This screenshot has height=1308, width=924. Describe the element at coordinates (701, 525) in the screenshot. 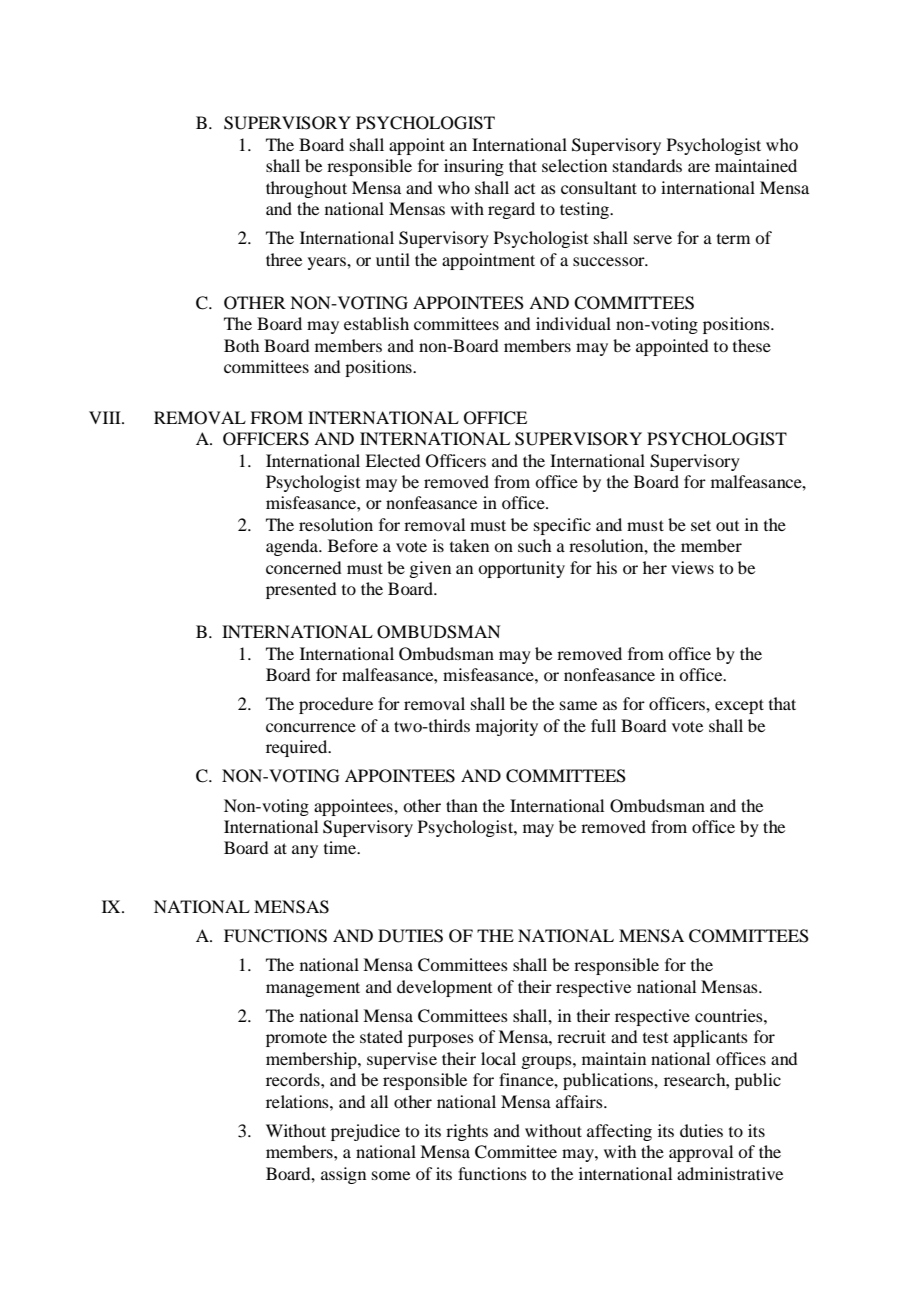

I see `set` at that location.
